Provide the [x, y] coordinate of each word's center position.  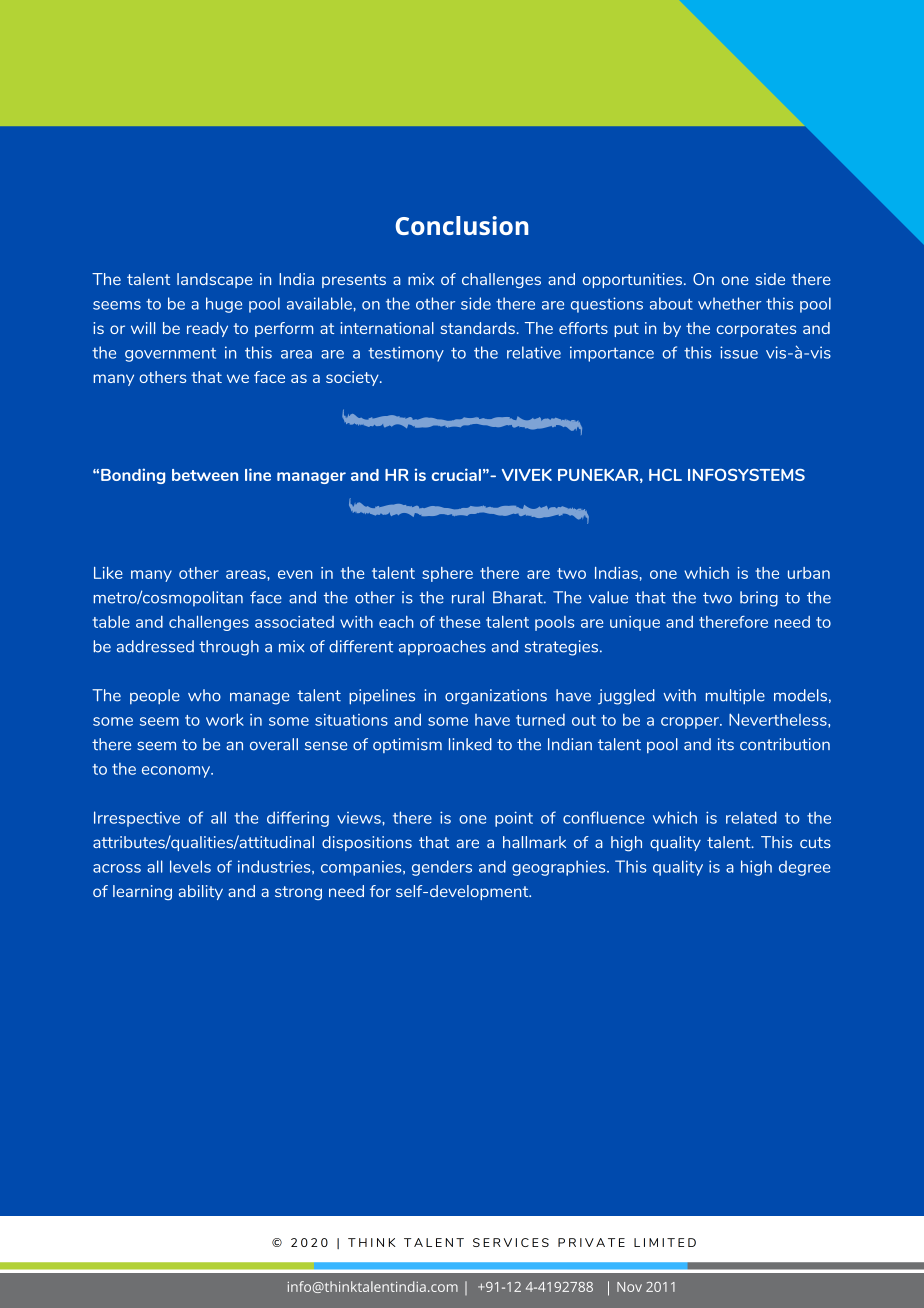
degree [804, 868]
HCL [665, 475]
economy [177, 772]
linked [470, 744]
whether [729, 303]
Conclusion [462, 225]
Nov [629, 1287]
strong [298, 893]
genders [442, 868]
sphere [447, 574]
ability [200, 892]
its [726, 744]
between [205, 475]
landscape [215, 280]
